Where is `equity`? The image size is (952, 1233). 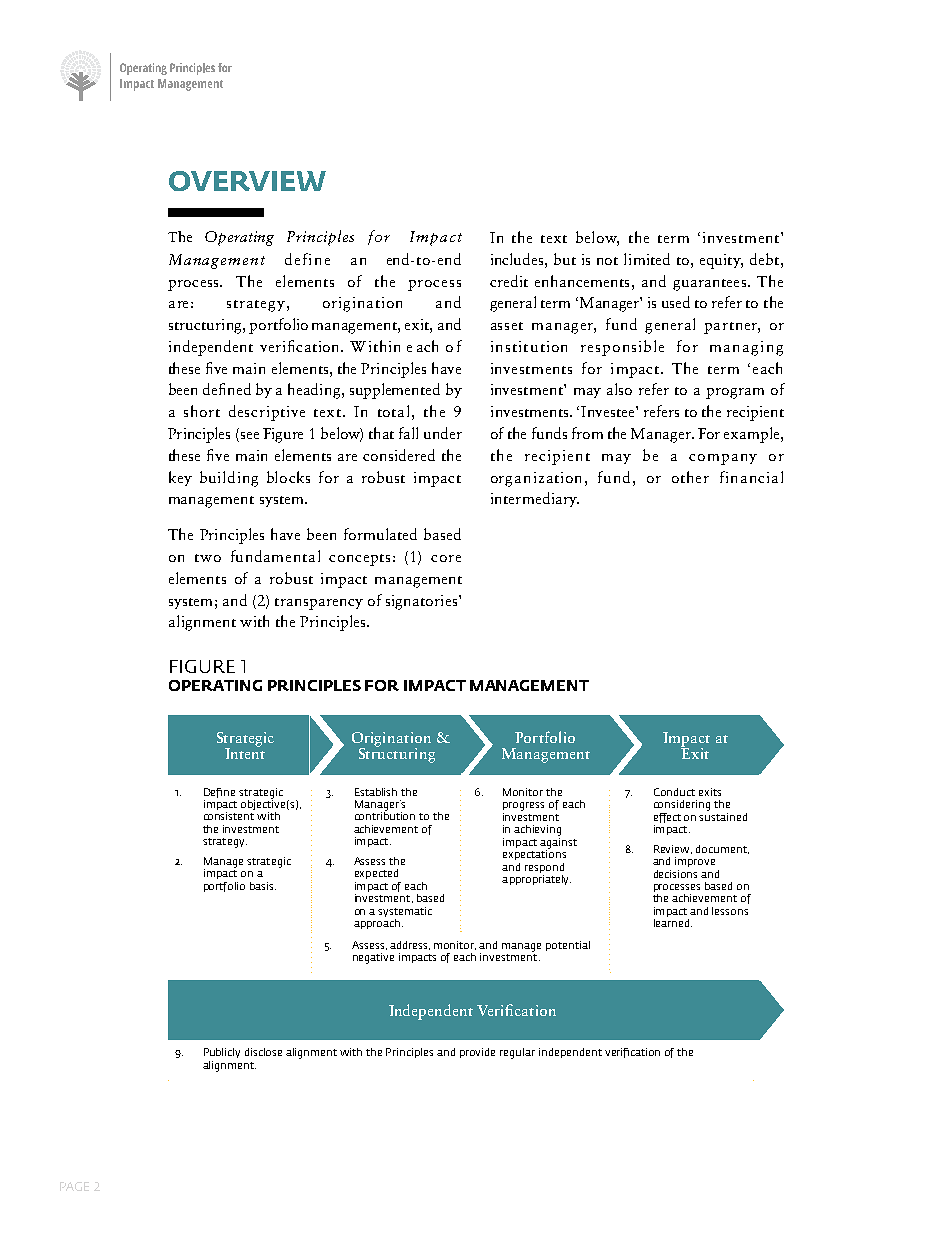
equity is located at coordinates (721, 261).
